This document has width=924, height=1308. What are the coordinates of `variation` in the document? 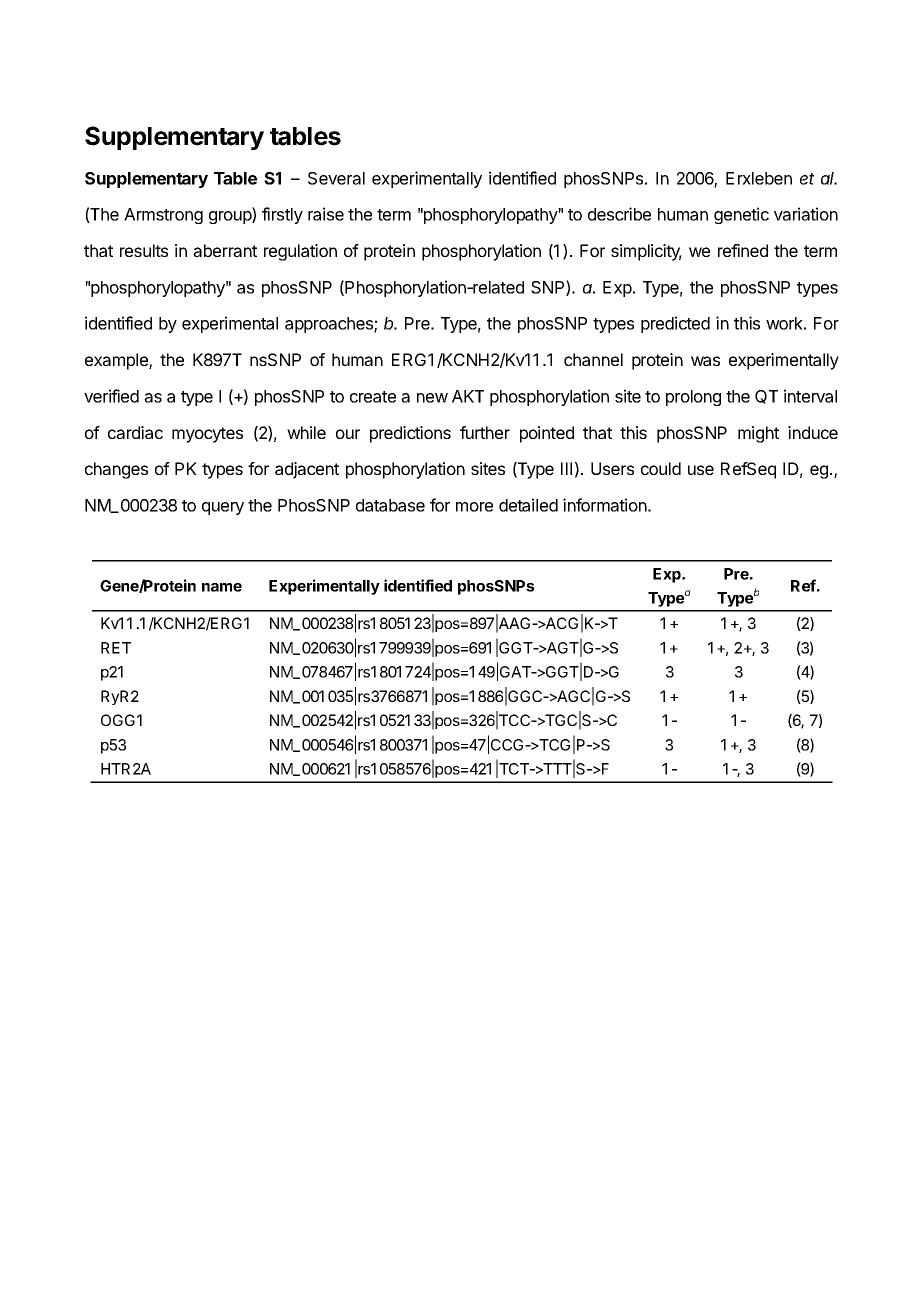 It's located at (806, 214).
